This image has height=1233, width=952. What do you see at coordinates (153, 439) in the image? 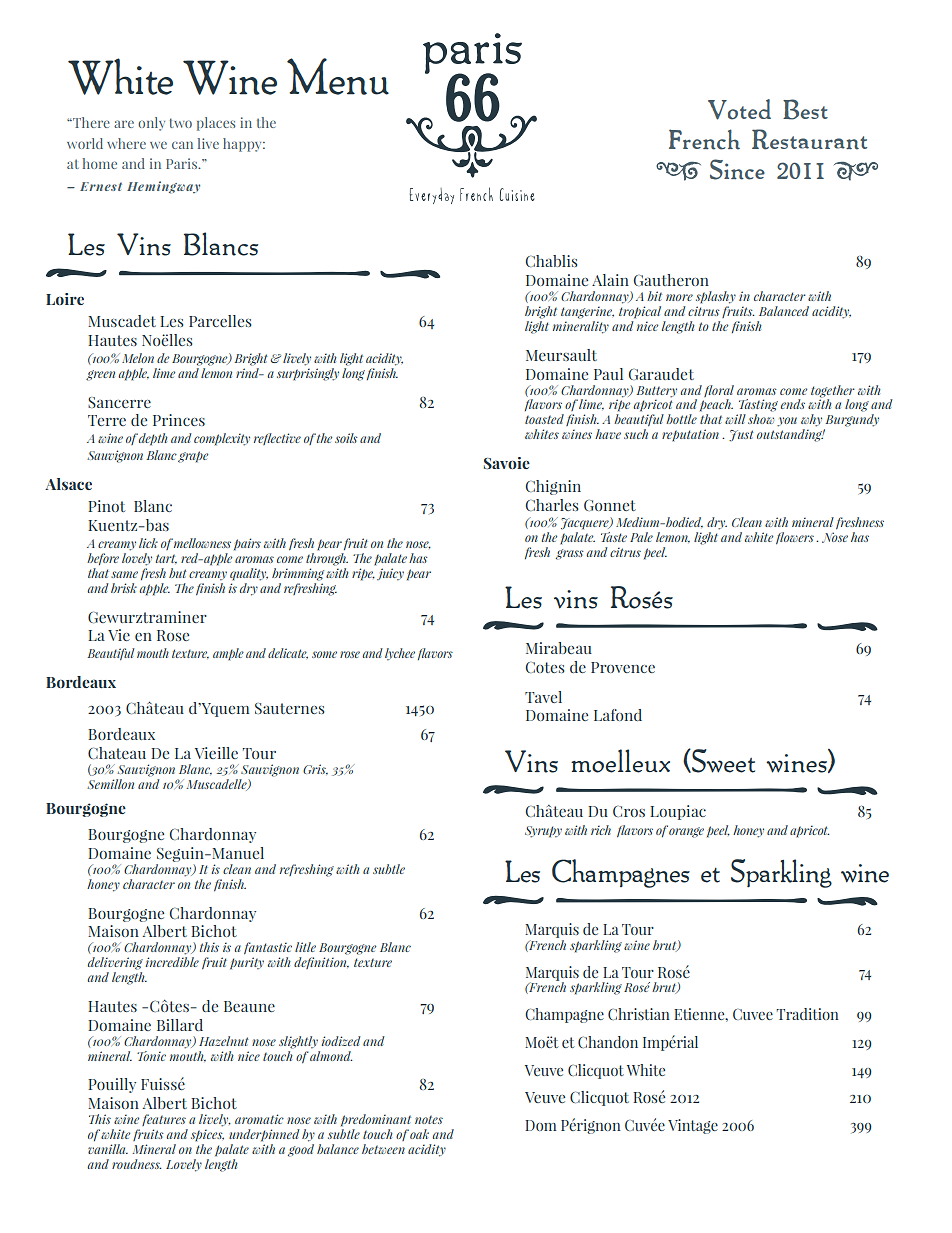
I see `depth` at bounding box center [153, 439].
